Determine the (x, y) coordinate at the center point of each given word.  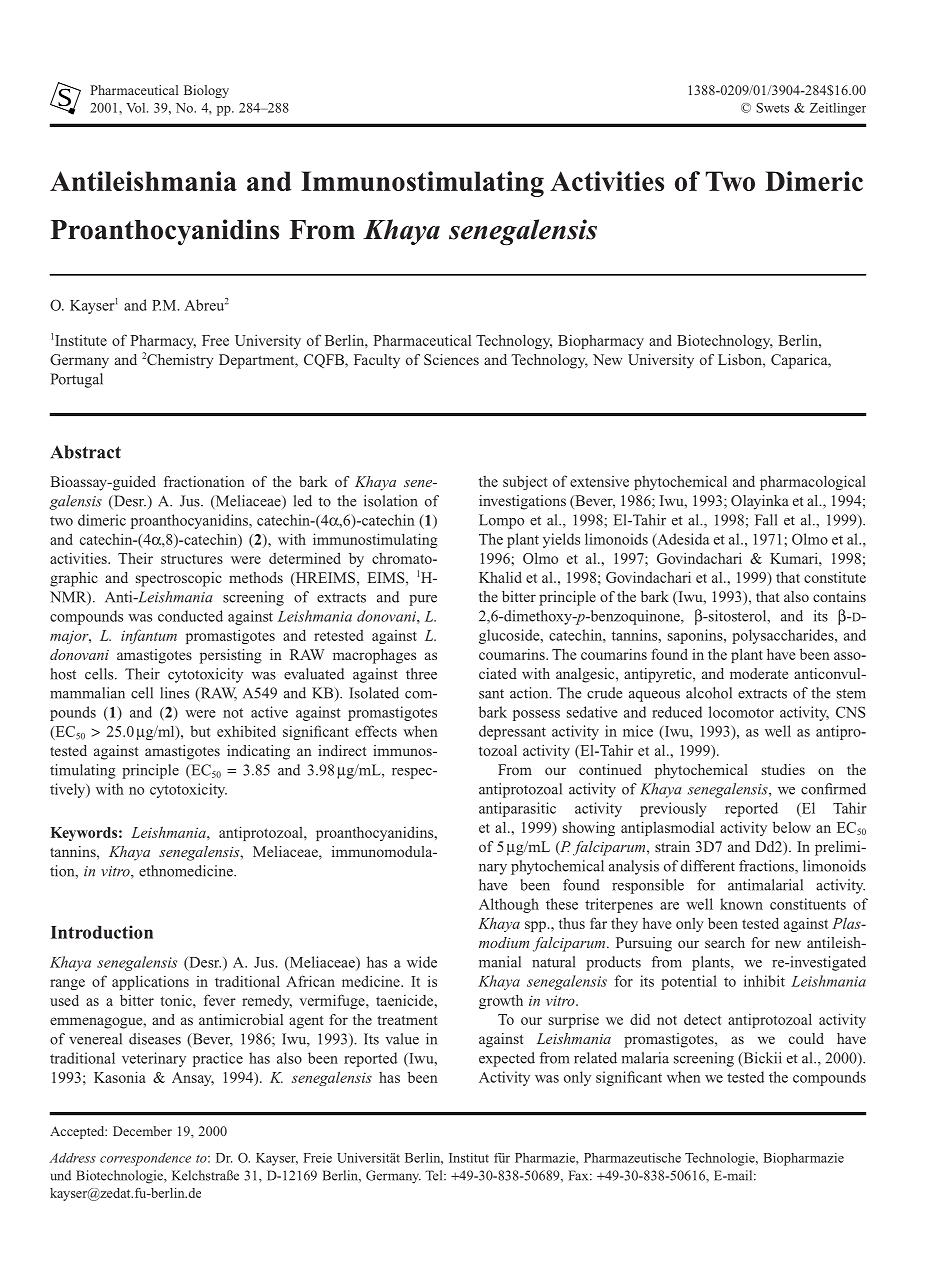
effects (376, 731)
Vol (137, 108)
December (142, 1131)
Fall (766, 520)
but (200, 731)
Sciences (451, 359)
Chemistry (180, 361)
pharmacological (813, 482)
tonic (177, 1000)
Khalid (500, 577)
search (725, 942)
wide (422, 962)
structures (192, 559)
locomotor (741, 712)
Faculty (377, 361)
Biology (206, 91)
